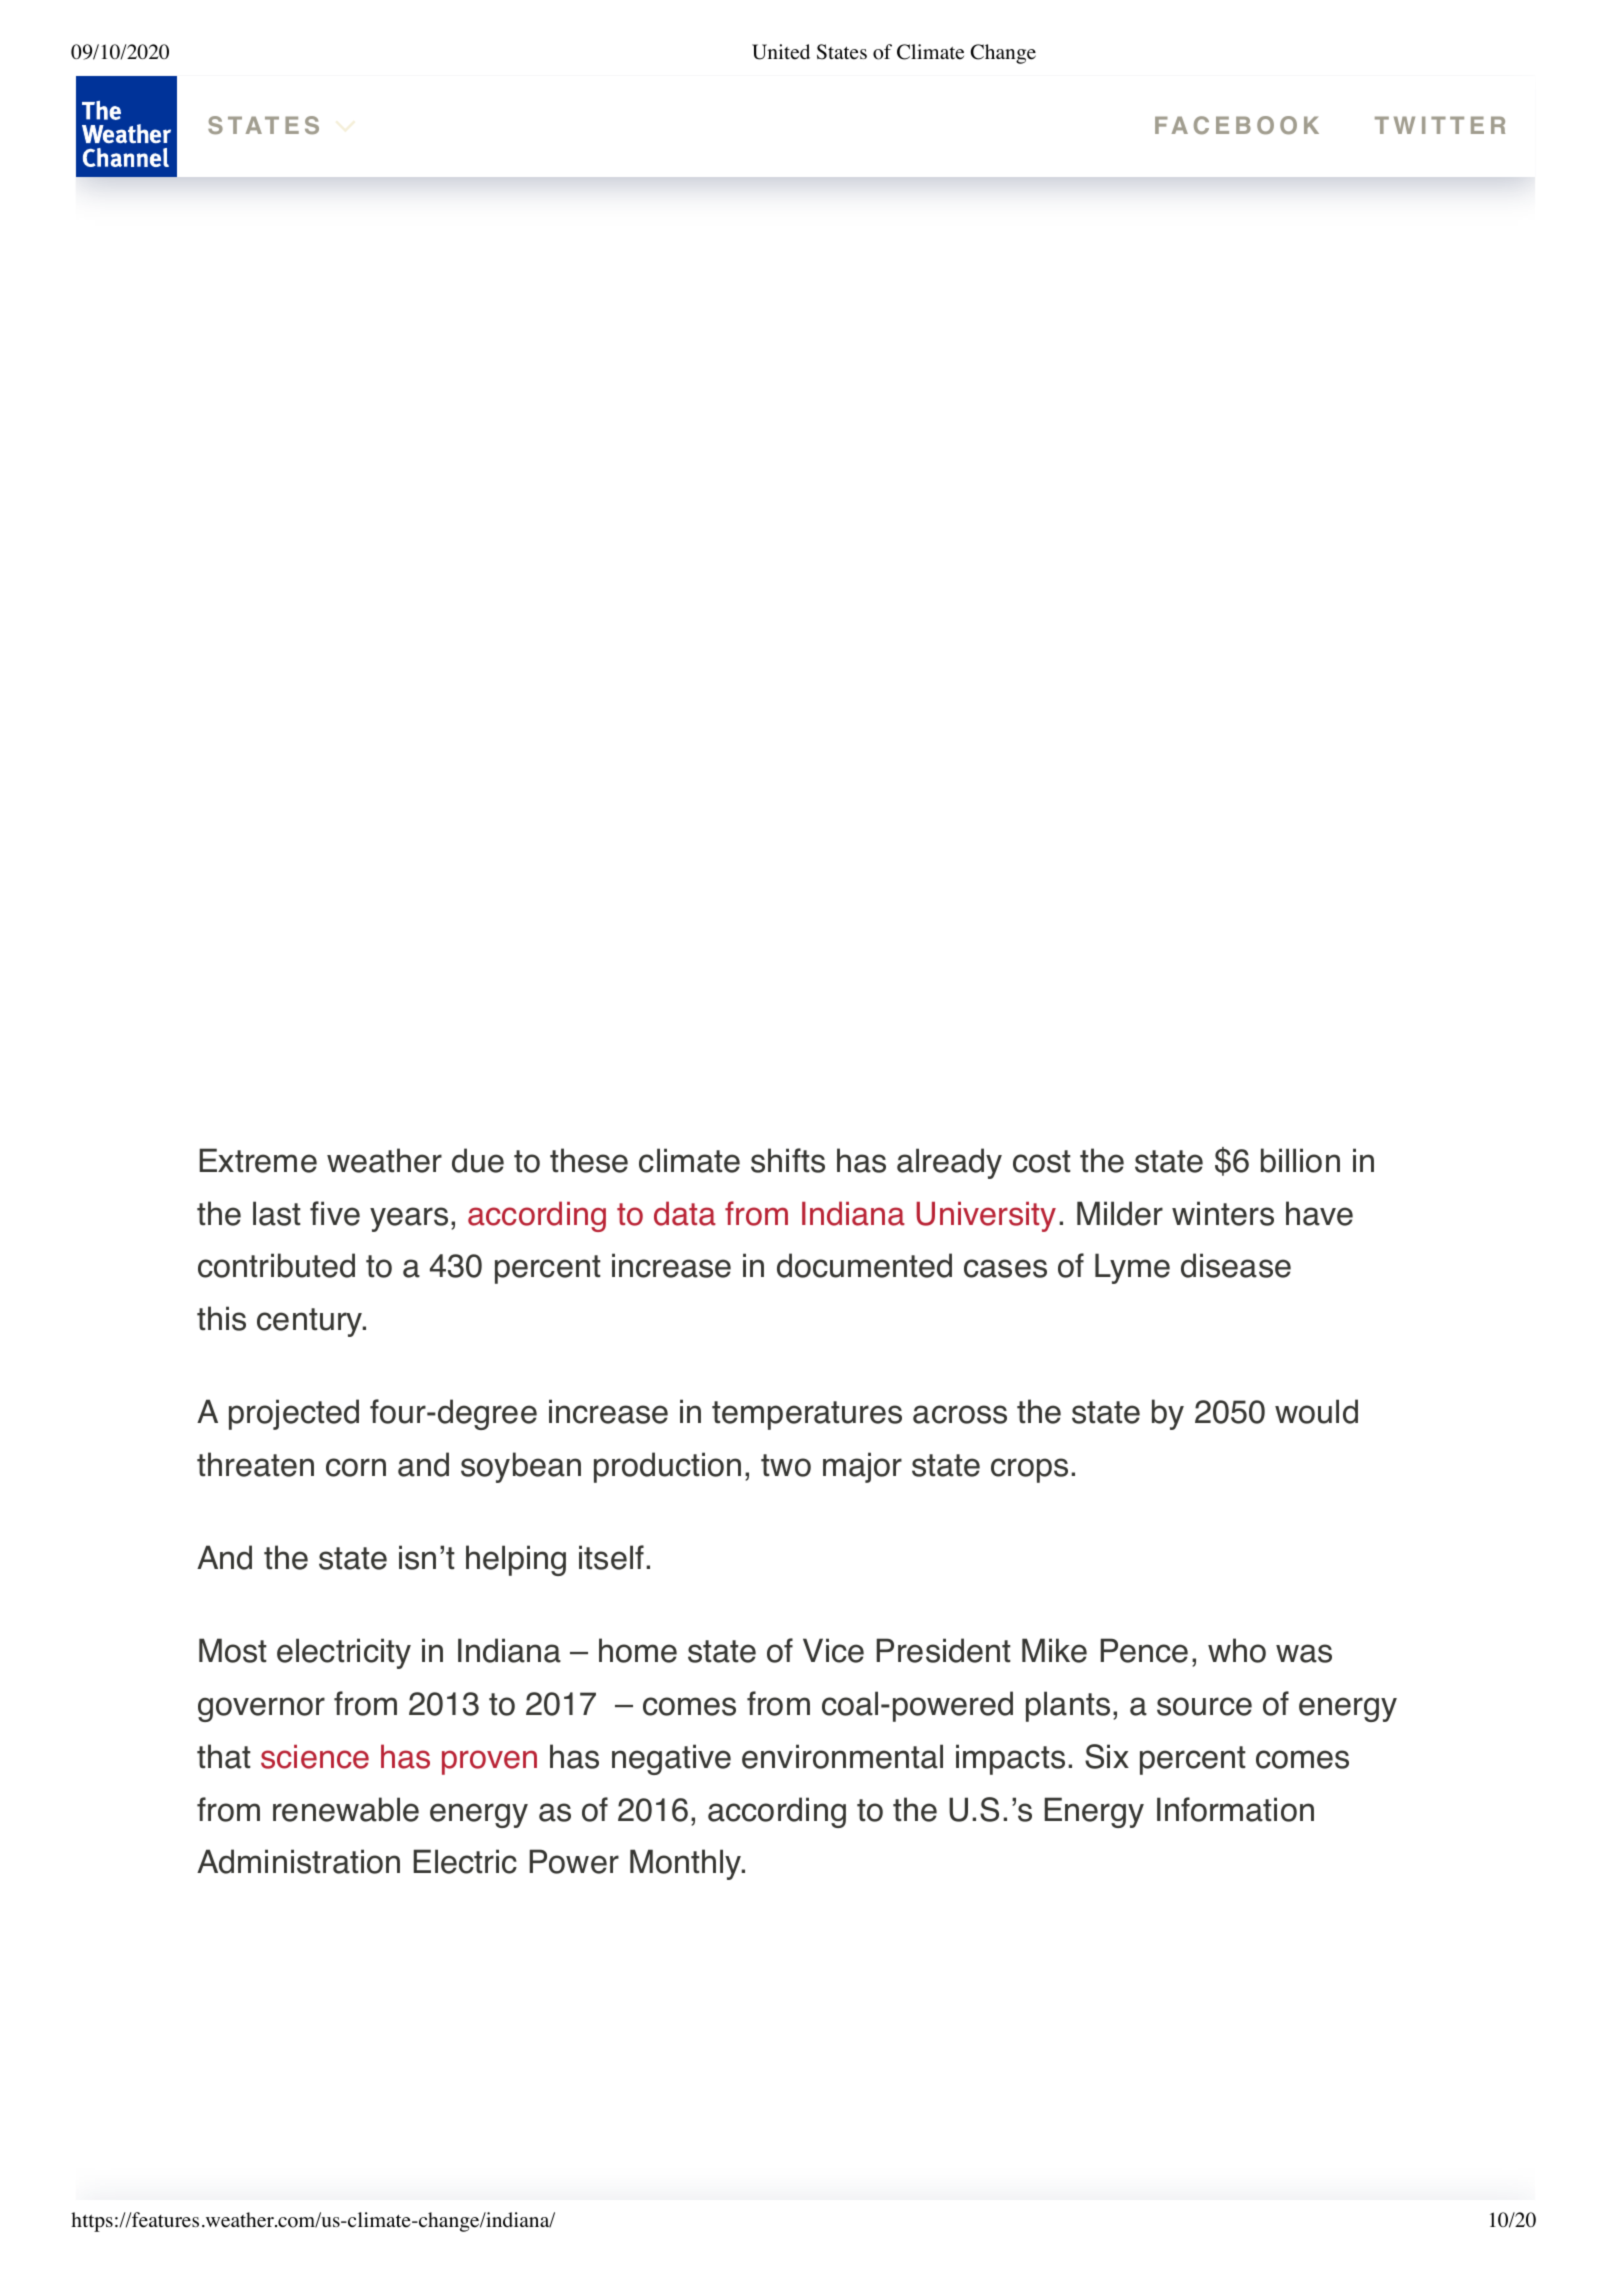  Describe the element at coordinates (1300, 1160) in the screenshot. I see `billion` at that location.
